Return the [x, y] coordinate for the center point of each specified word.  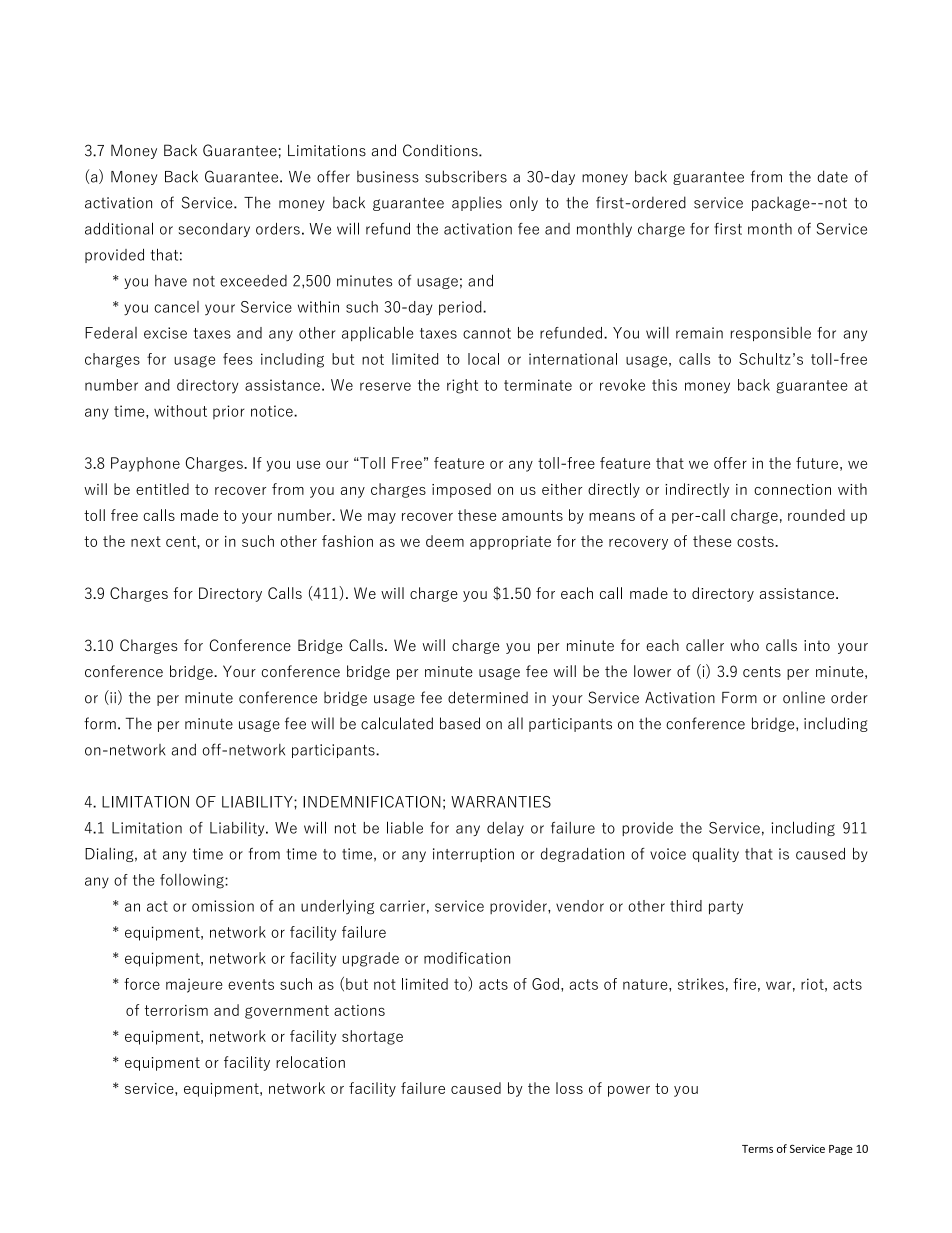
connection [792, 489]
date [832, 176]
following [193, 881]
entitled [162, 489]
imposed [461, 490]
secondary [214, 230]
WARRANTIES [501, 802]
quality [715, 855]
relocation [310, 1062]
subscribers [466, 176]
